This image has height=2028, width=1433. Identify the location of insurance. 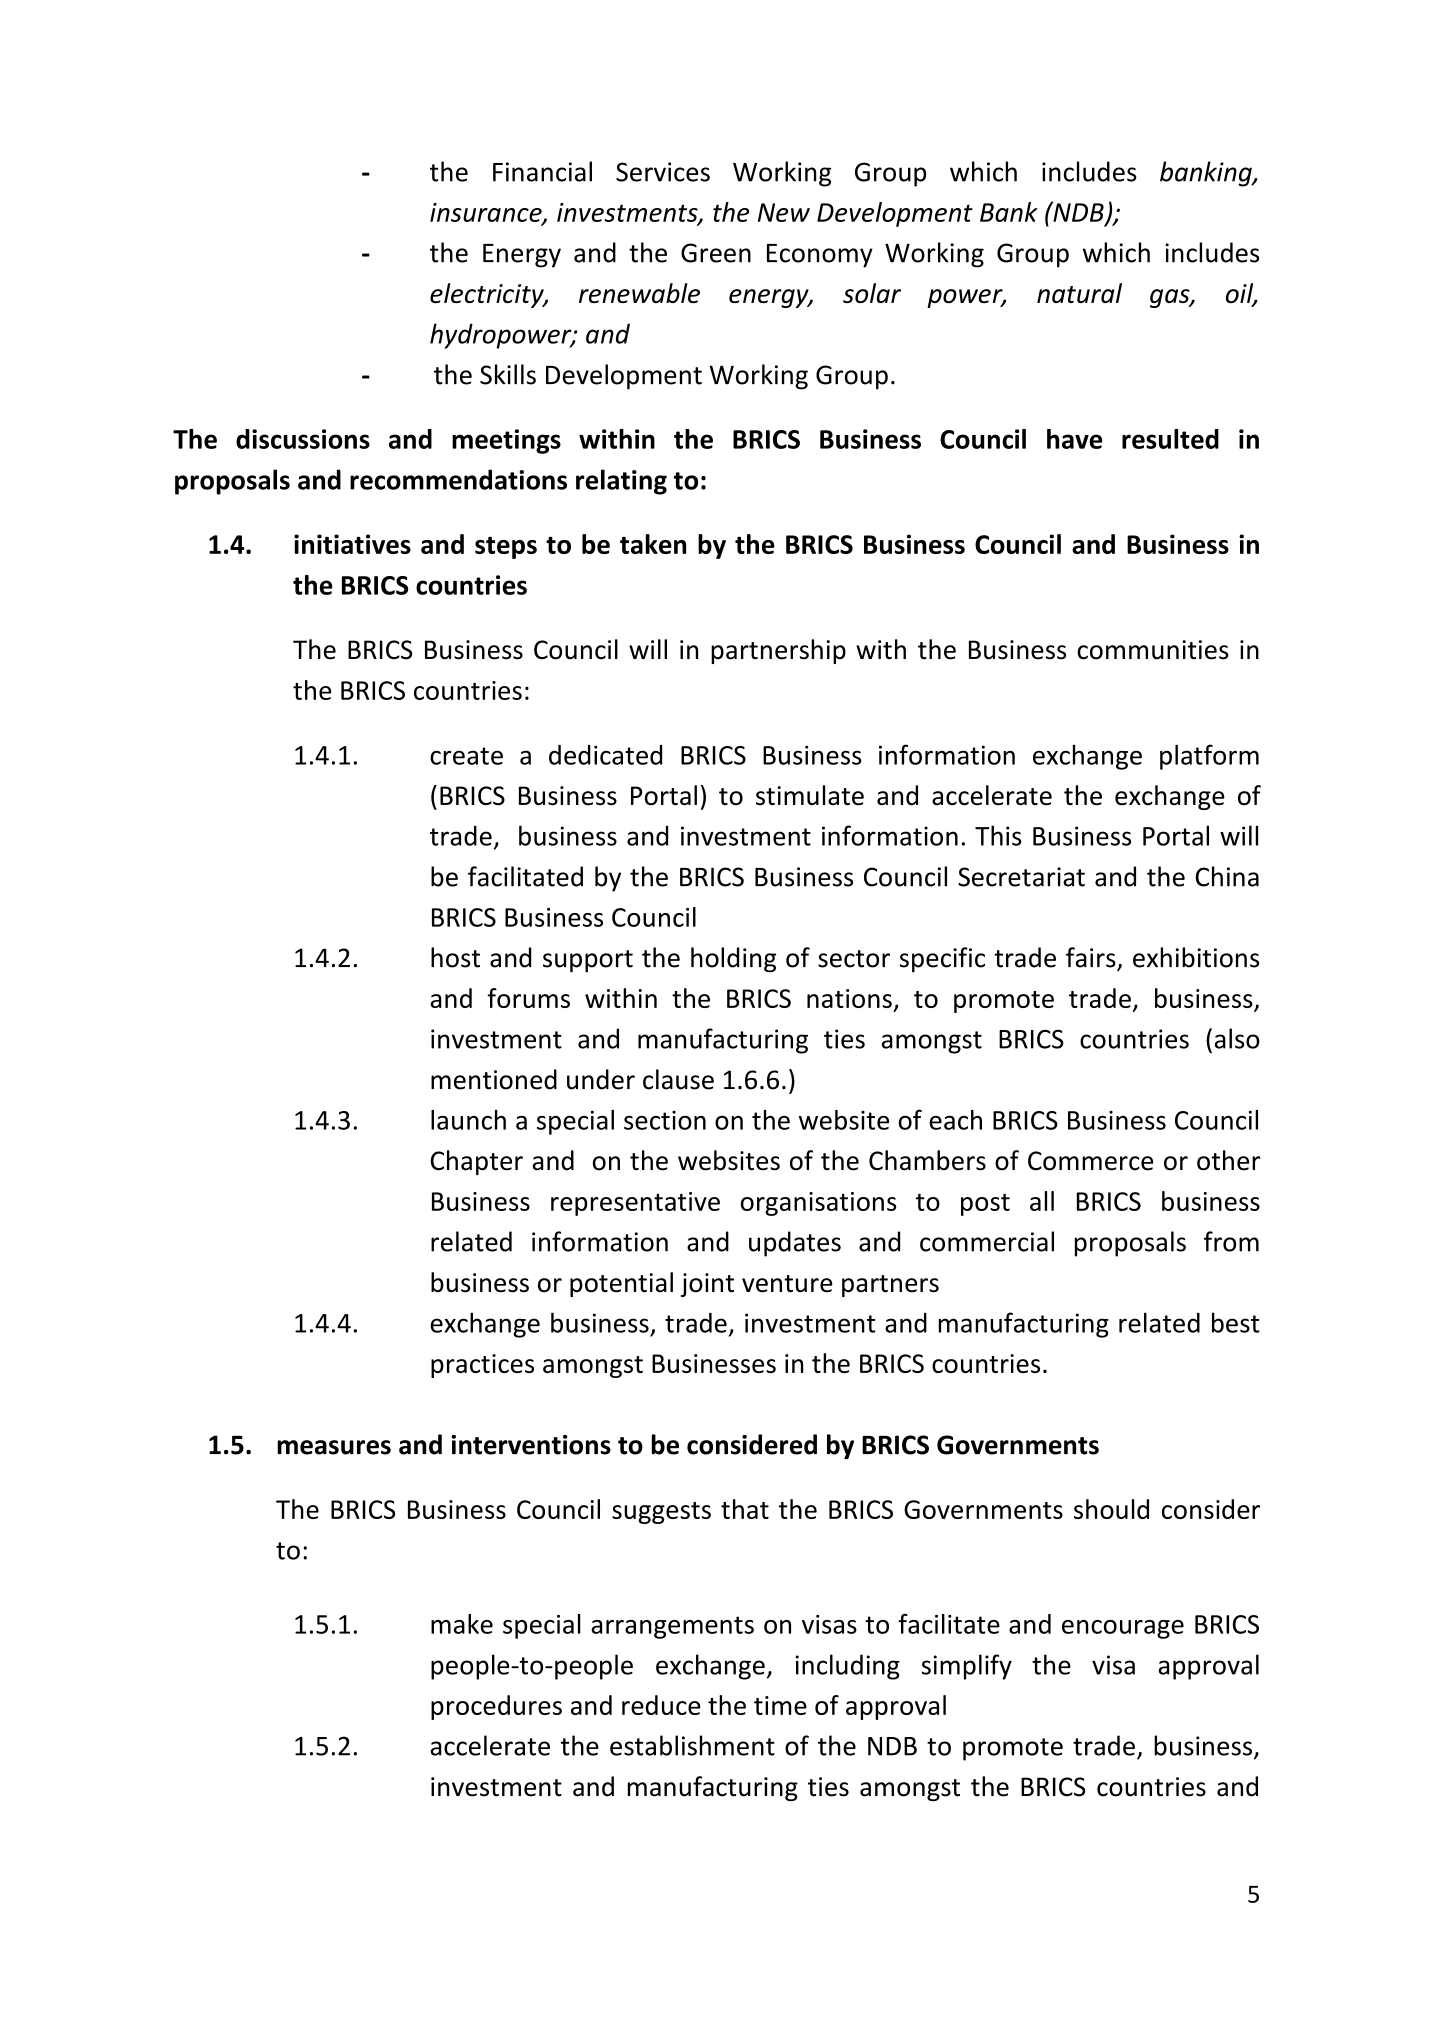
(487, 213).
